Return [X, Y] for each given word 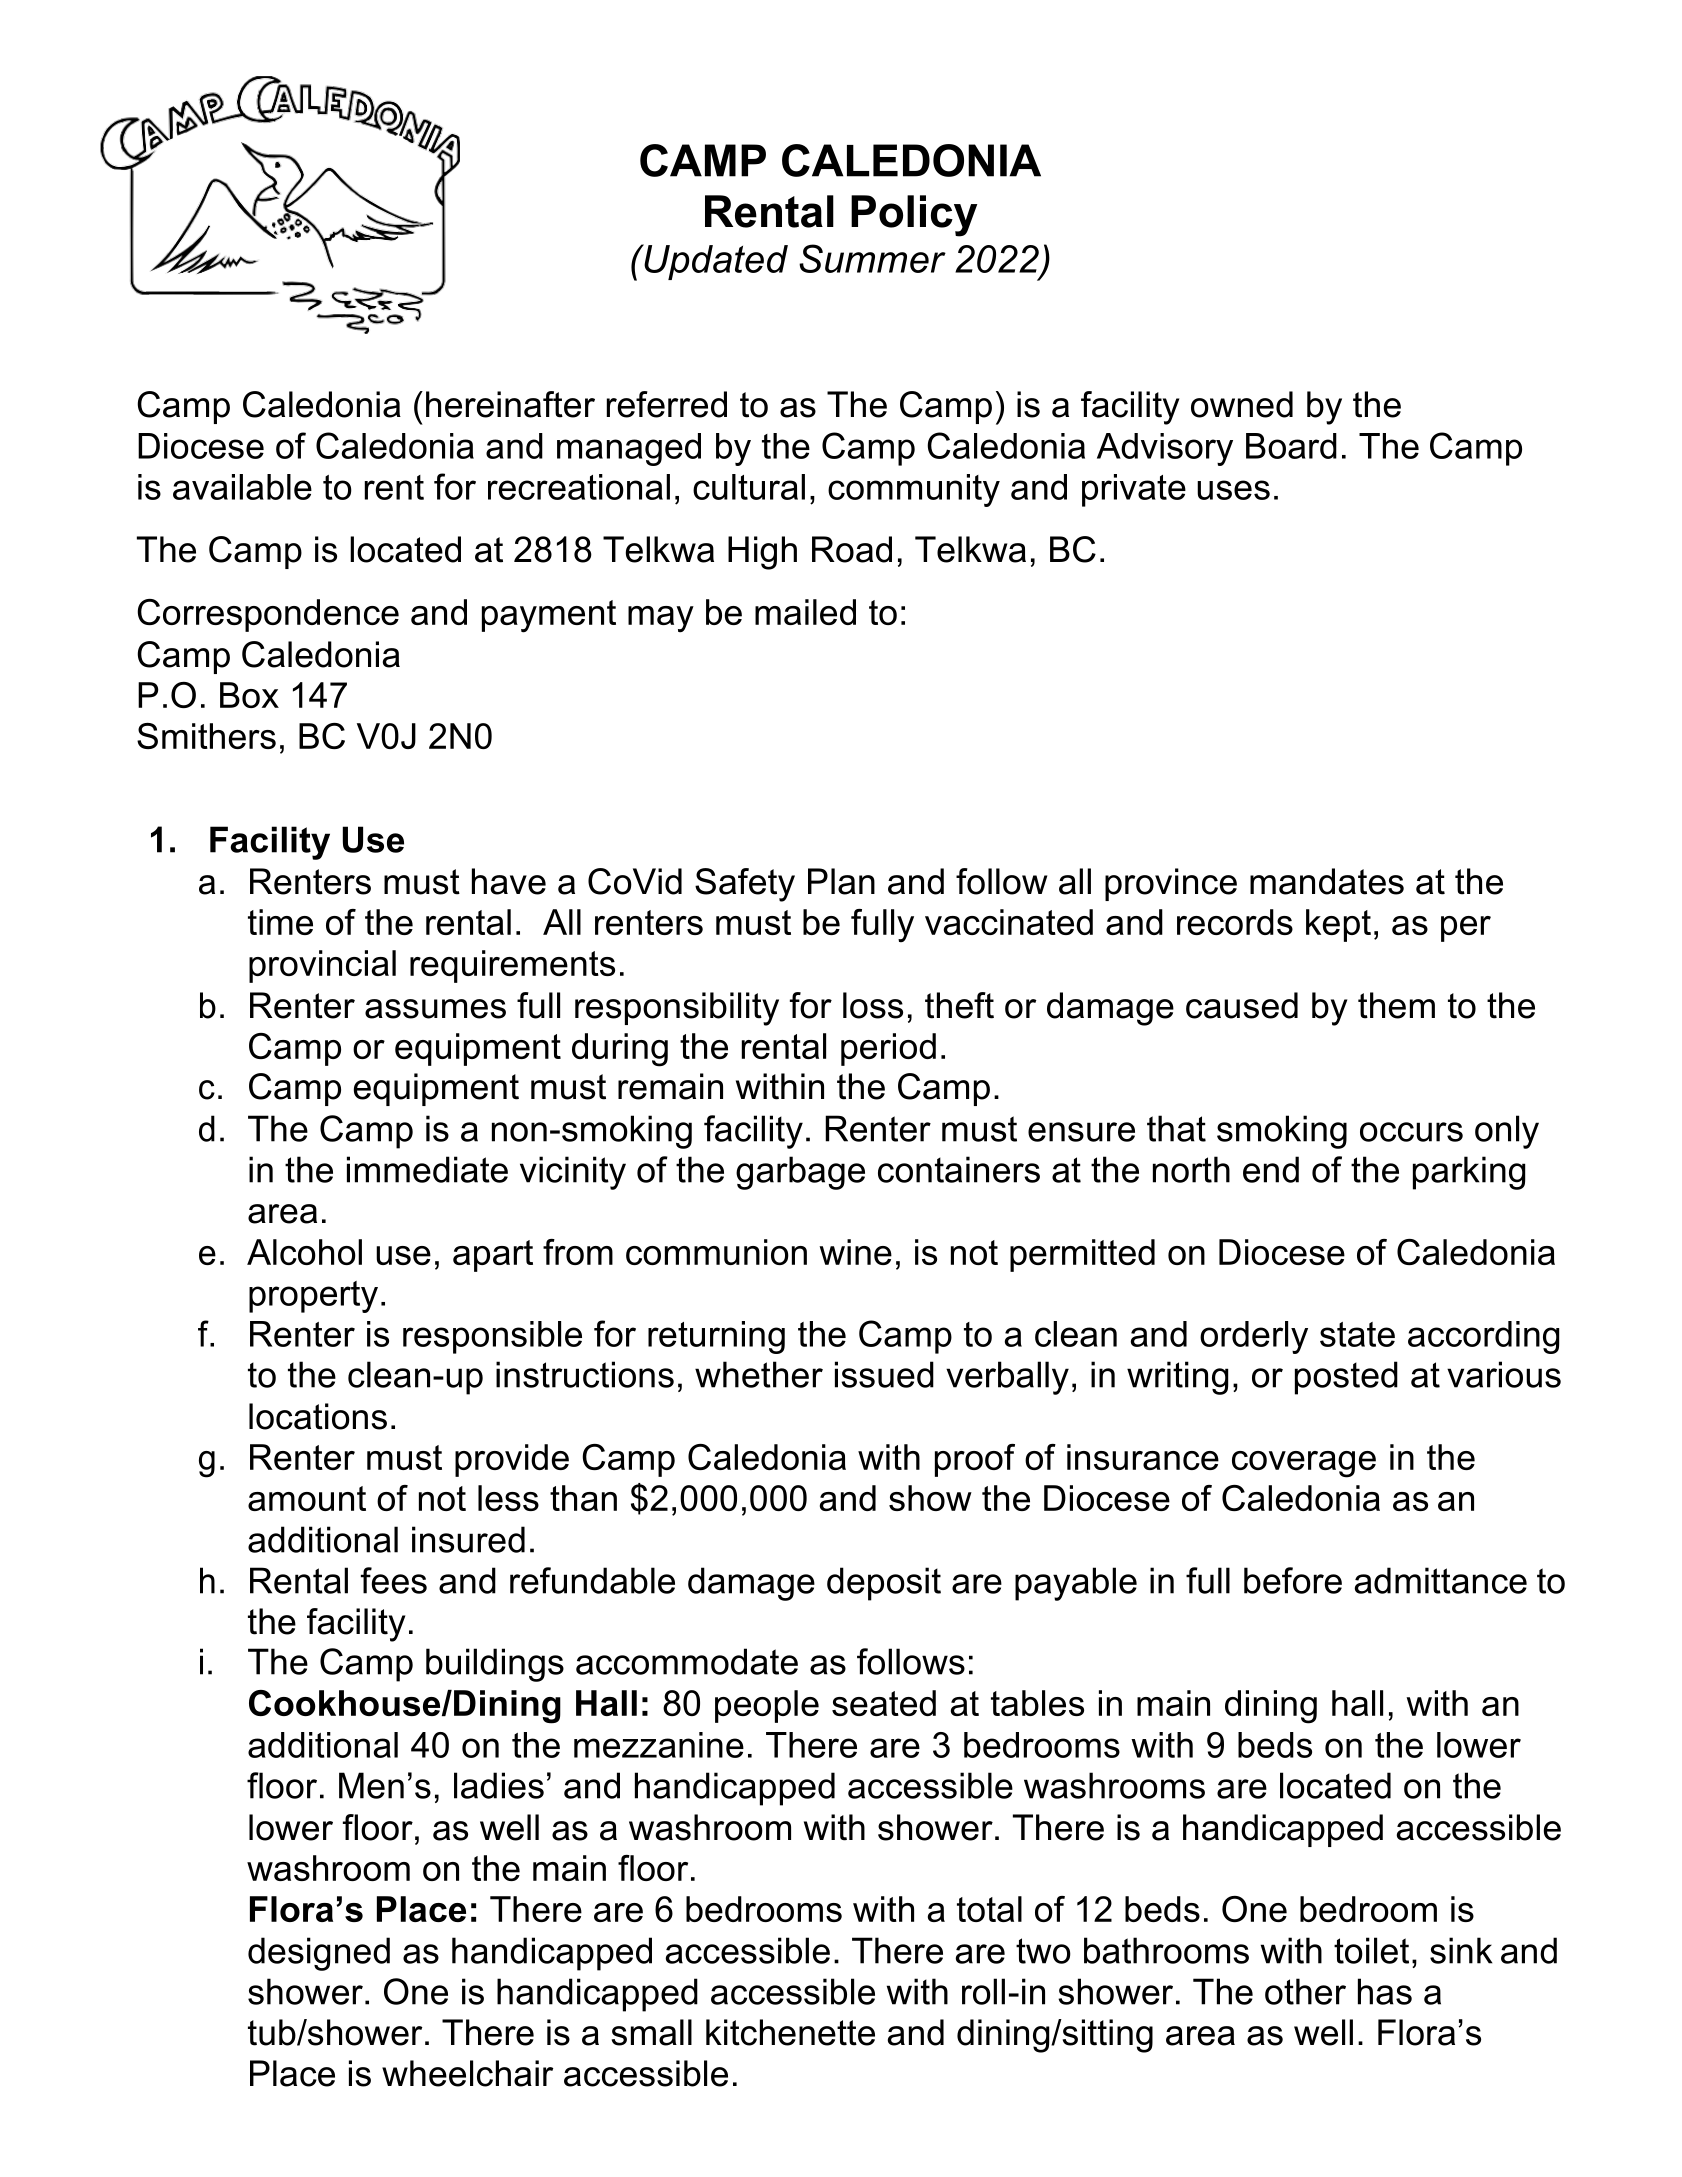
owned [1242, 404]
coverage [1304, 1464]
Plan [841, 881]
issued [884, 1374]
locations [318, 1416]
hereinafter [510, 404]
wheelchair [467, 2073]
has [1385, 1991]
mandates [1327, 881]
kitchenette [790, 2032]
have [509, 881]
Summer [872, 258]
